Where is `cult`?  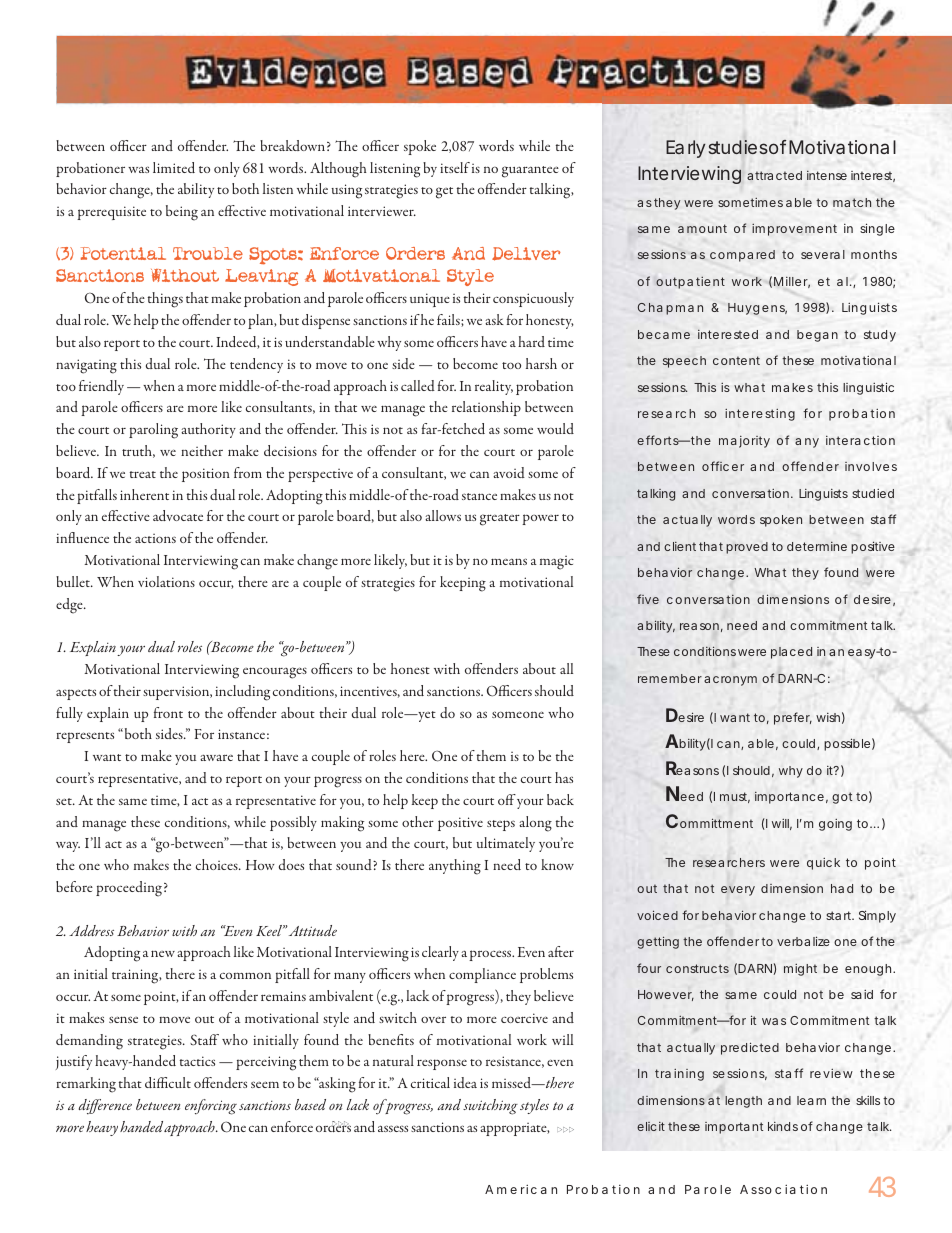
cult is located at coordinates (180, 1082).
